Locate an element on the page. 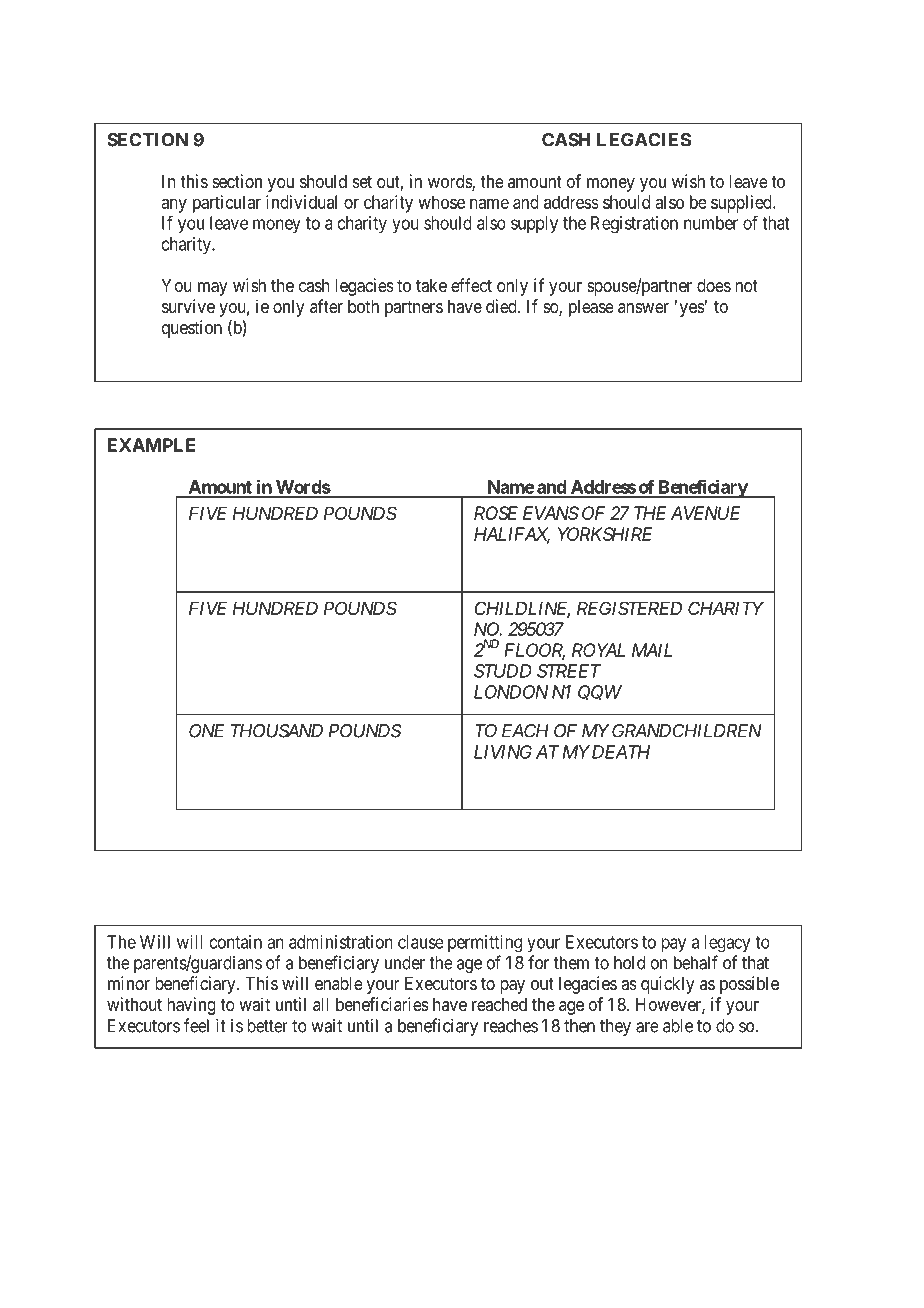  clause is located at coordinates (421, 942).
